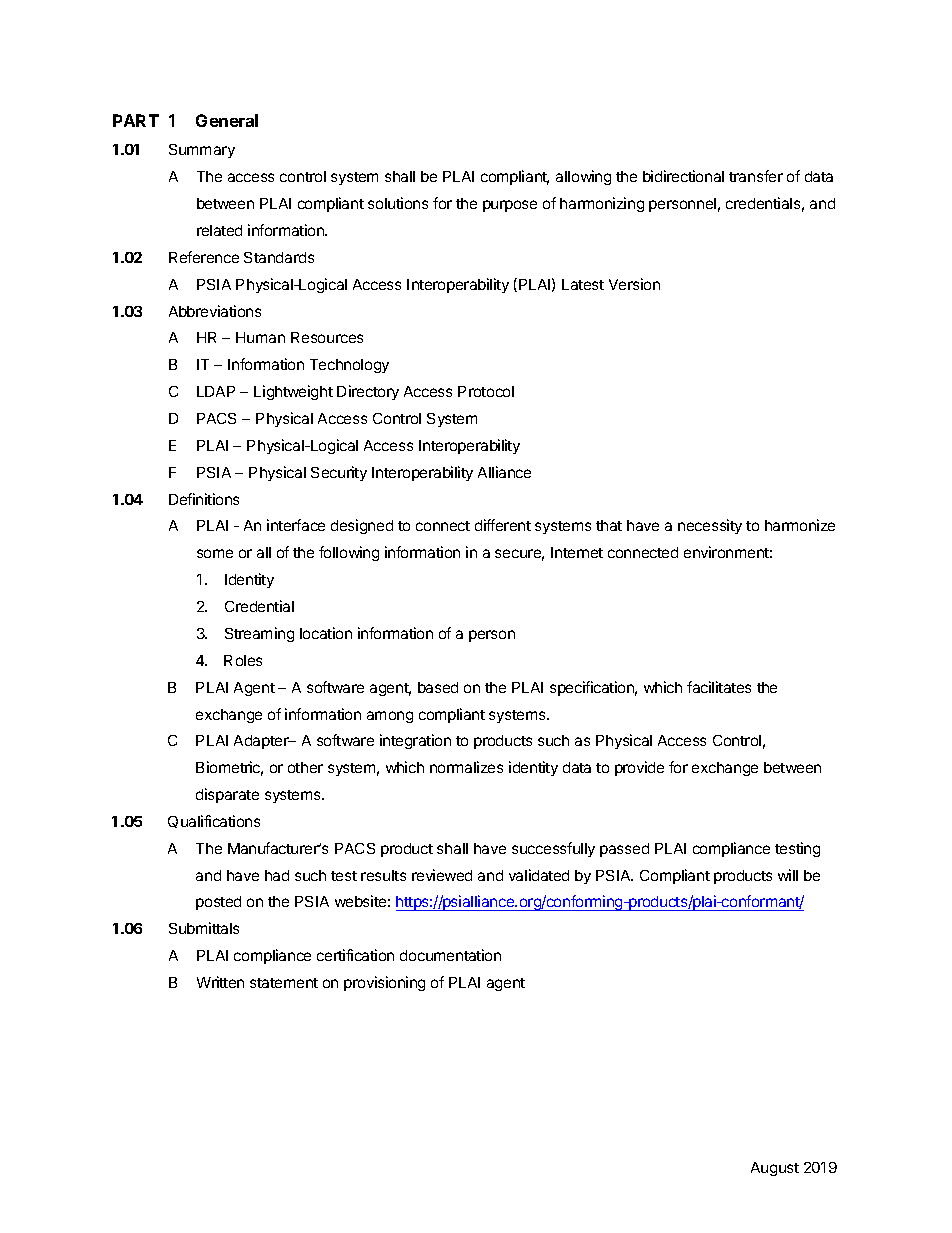 The image size is (952, 1233). What do you see at coordinates (214, 821) in the document?
I see `Qualifications` at bounding box center [214, 821].
